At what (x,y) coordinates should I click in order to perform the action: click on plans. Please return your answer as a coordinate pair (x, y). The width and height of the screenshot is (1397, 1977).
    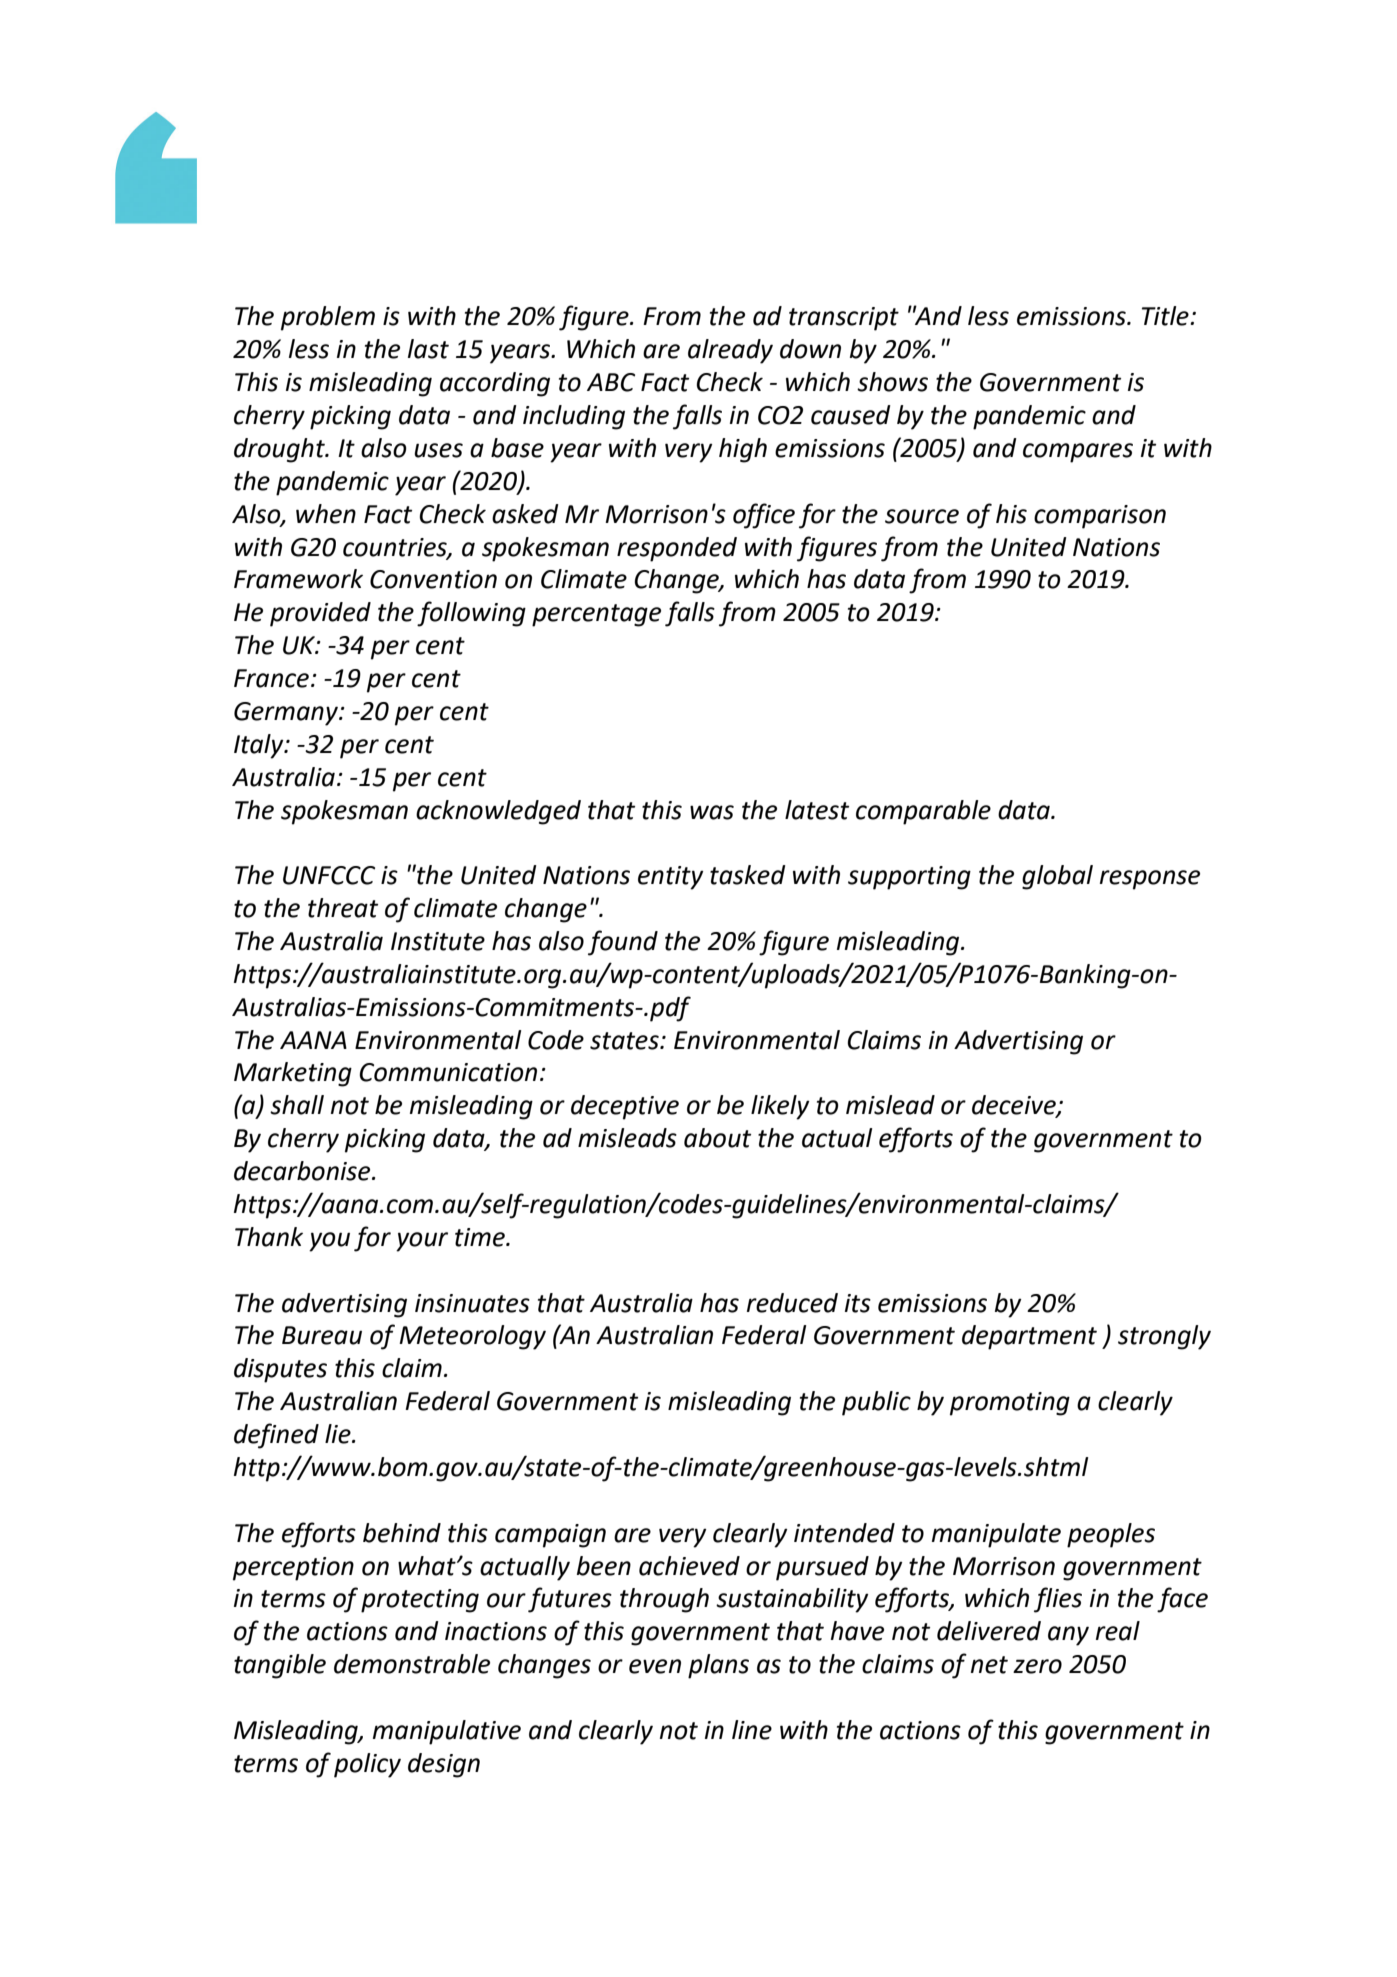
    Looking at the image, I should click on (718, 1666).
